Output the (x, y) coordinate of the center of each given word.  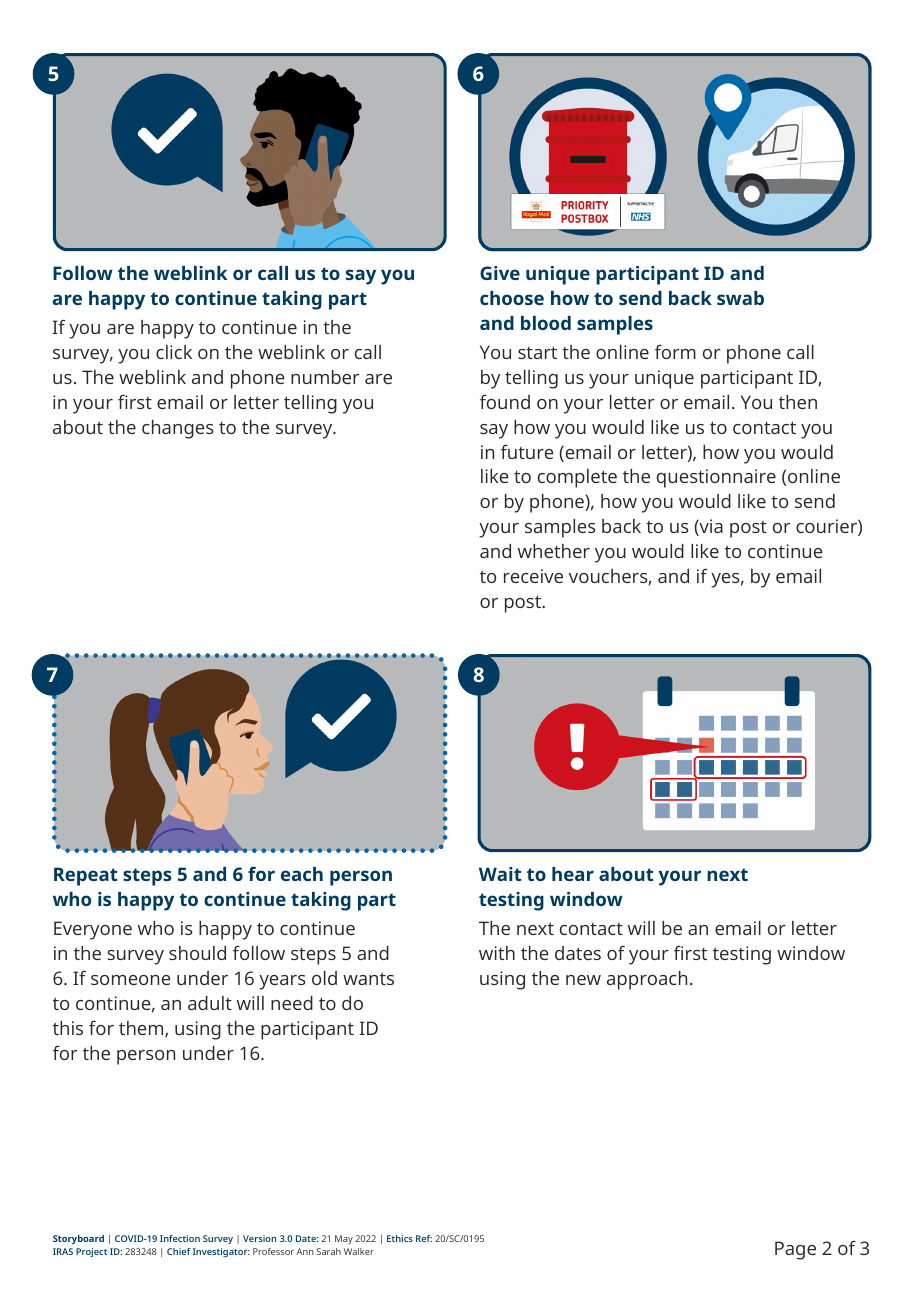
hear (573, 874)
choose (512, 298)
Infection (180, 1238)
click (174, 352)
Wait (500, 874)
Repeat (85, 876)
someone (131, 980)
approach (647, 980)
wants (368, 979)
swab (740, 298)
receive (533, 576)
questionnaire (716, 478)
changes (178, 429)
